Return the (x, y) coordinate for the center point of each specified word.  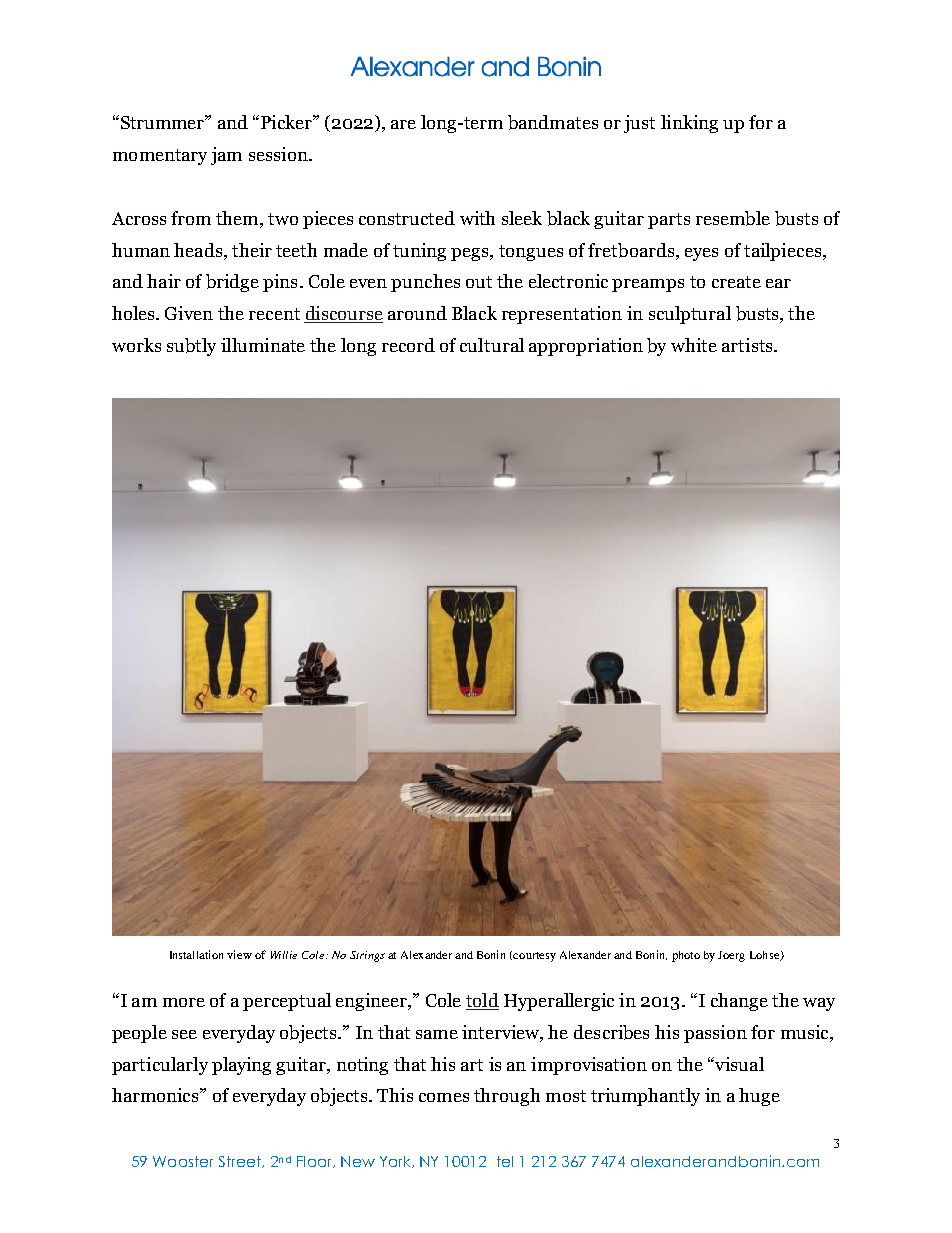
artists (748, 345)
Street (241, 1162)
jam (226, 156)
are (403, 124)
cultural (492, 345)
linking (689, 124)
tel (505, 1161)
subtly (191, 347)
